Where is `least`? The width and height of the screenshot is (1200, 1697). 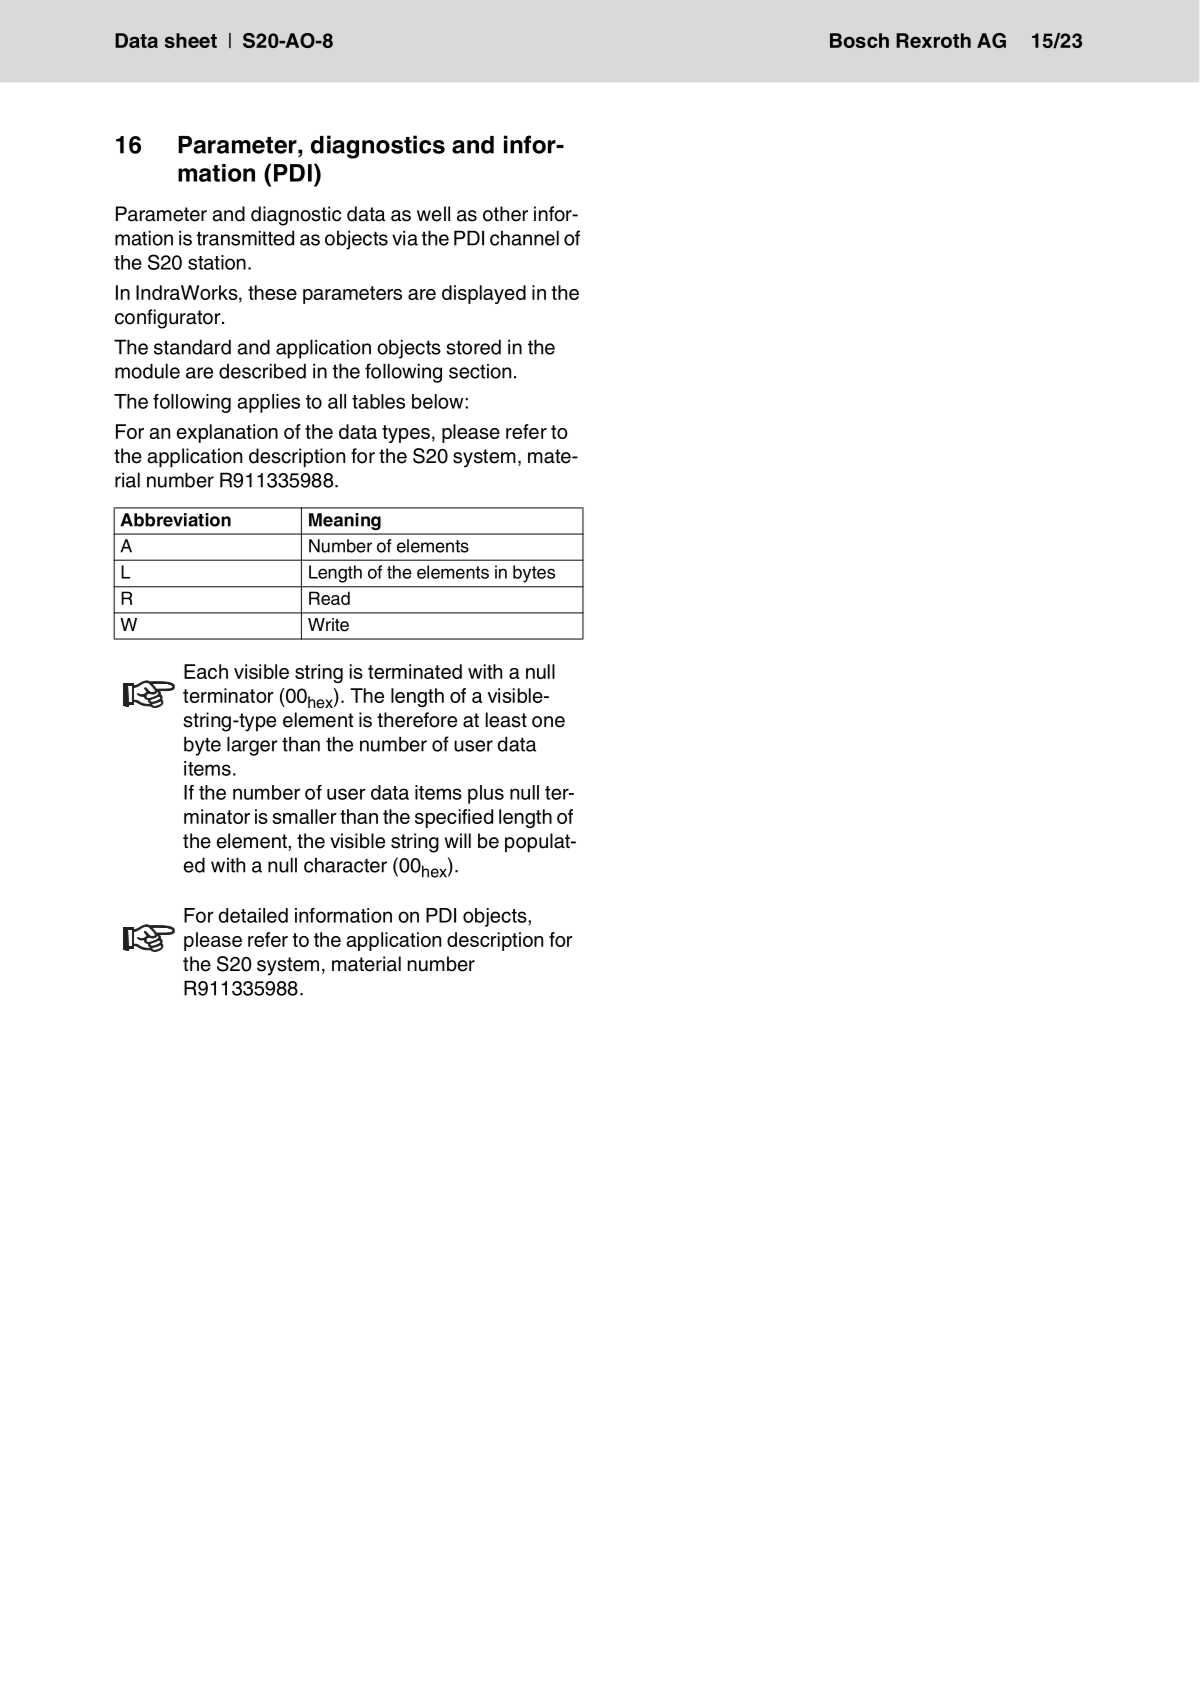 least is located at coordinates (506, 720).
